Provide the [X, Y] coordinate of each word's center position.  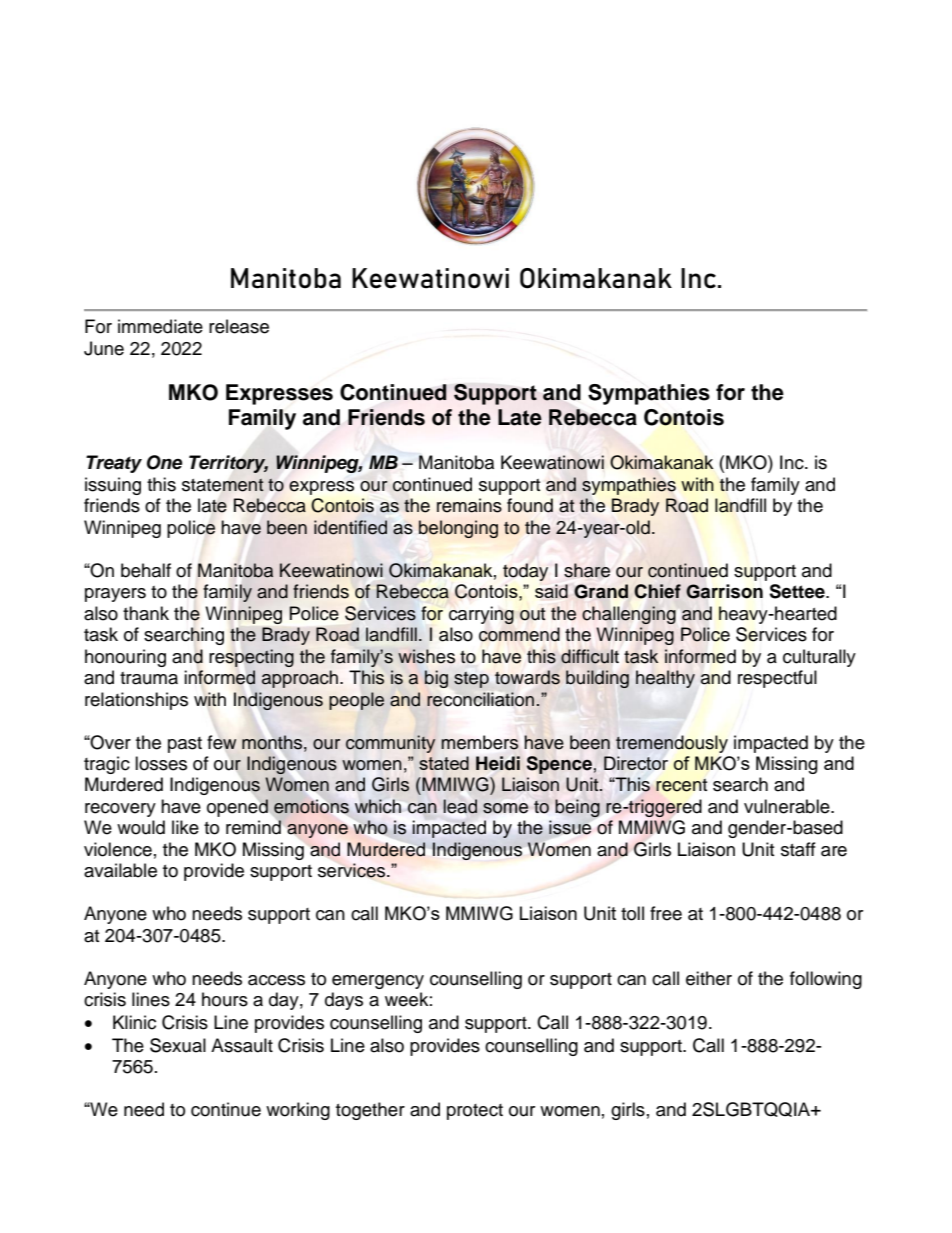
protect [475, 1112]
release [239, 326]
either [709, 978]
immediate [160, 326]
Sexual [178, 1045]
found [530, 505]
